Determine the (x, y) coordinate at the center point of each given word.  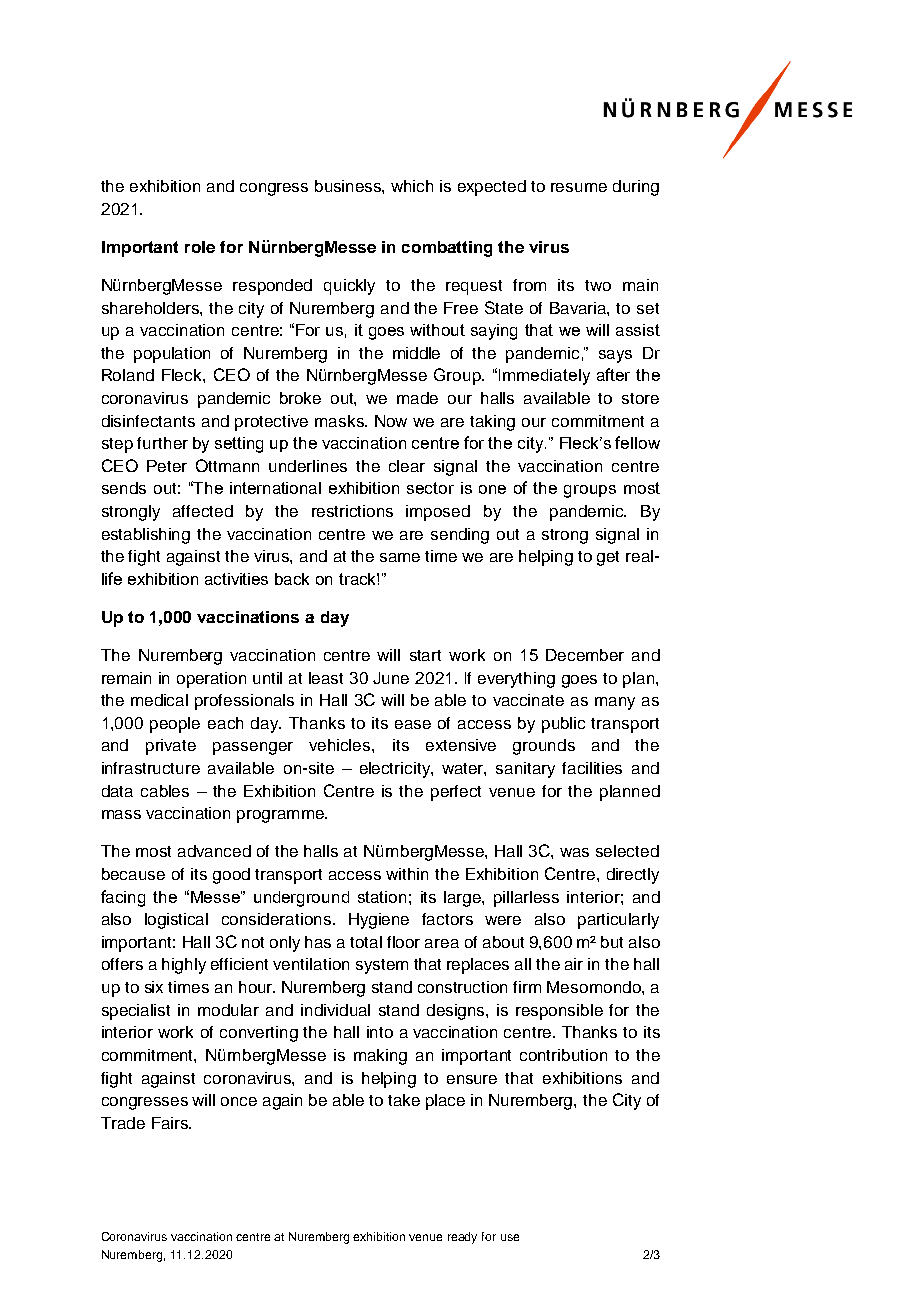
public (563, 725)
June (391, 678)
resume (579, 187)
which (412, 186)
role (200, 247)
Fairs (171, 1123)
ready (462, 1238)
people (175, 725)
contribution (563, 1055)
